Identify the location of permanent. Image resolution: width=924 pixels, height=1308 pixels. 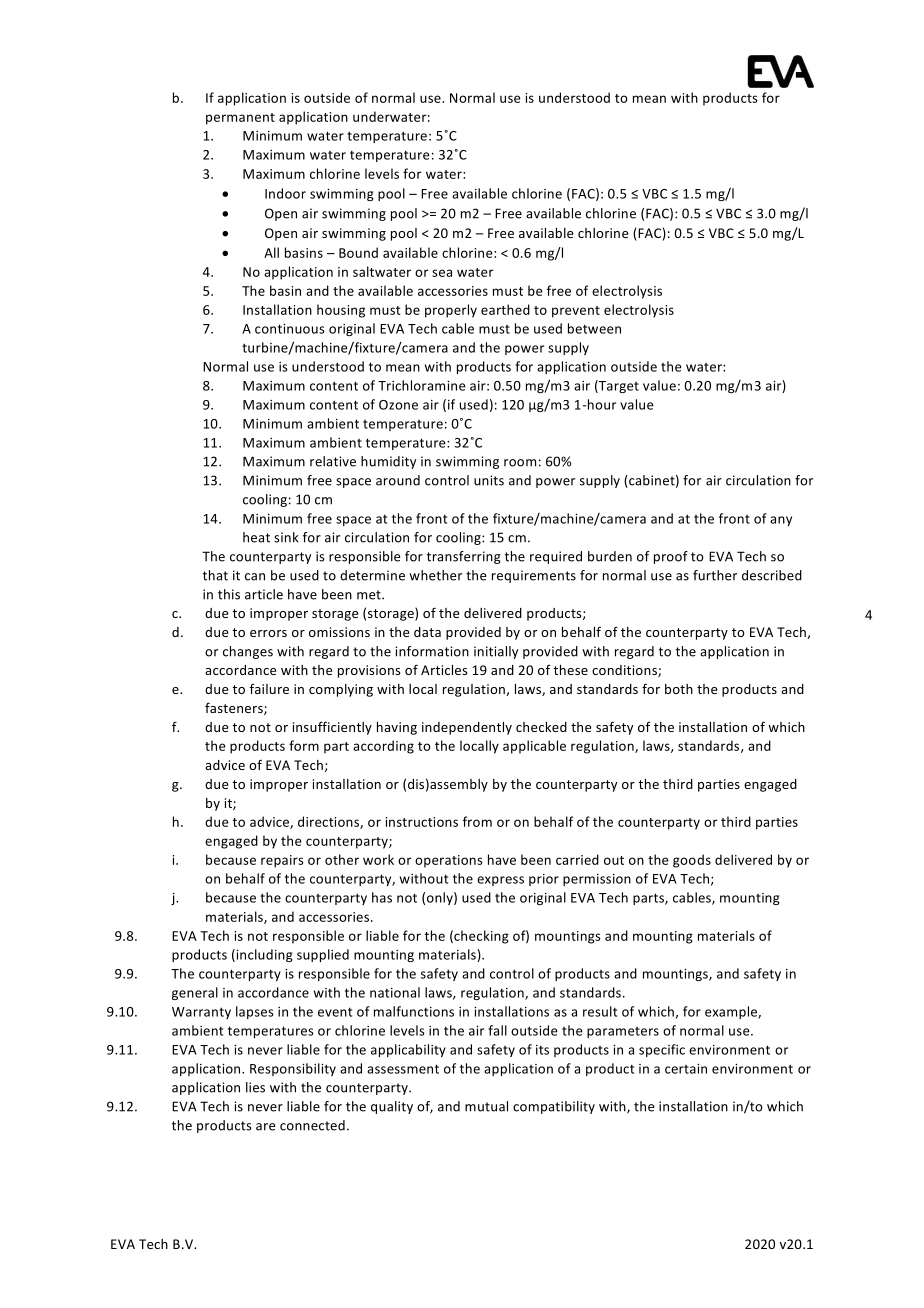
(240, 119).
